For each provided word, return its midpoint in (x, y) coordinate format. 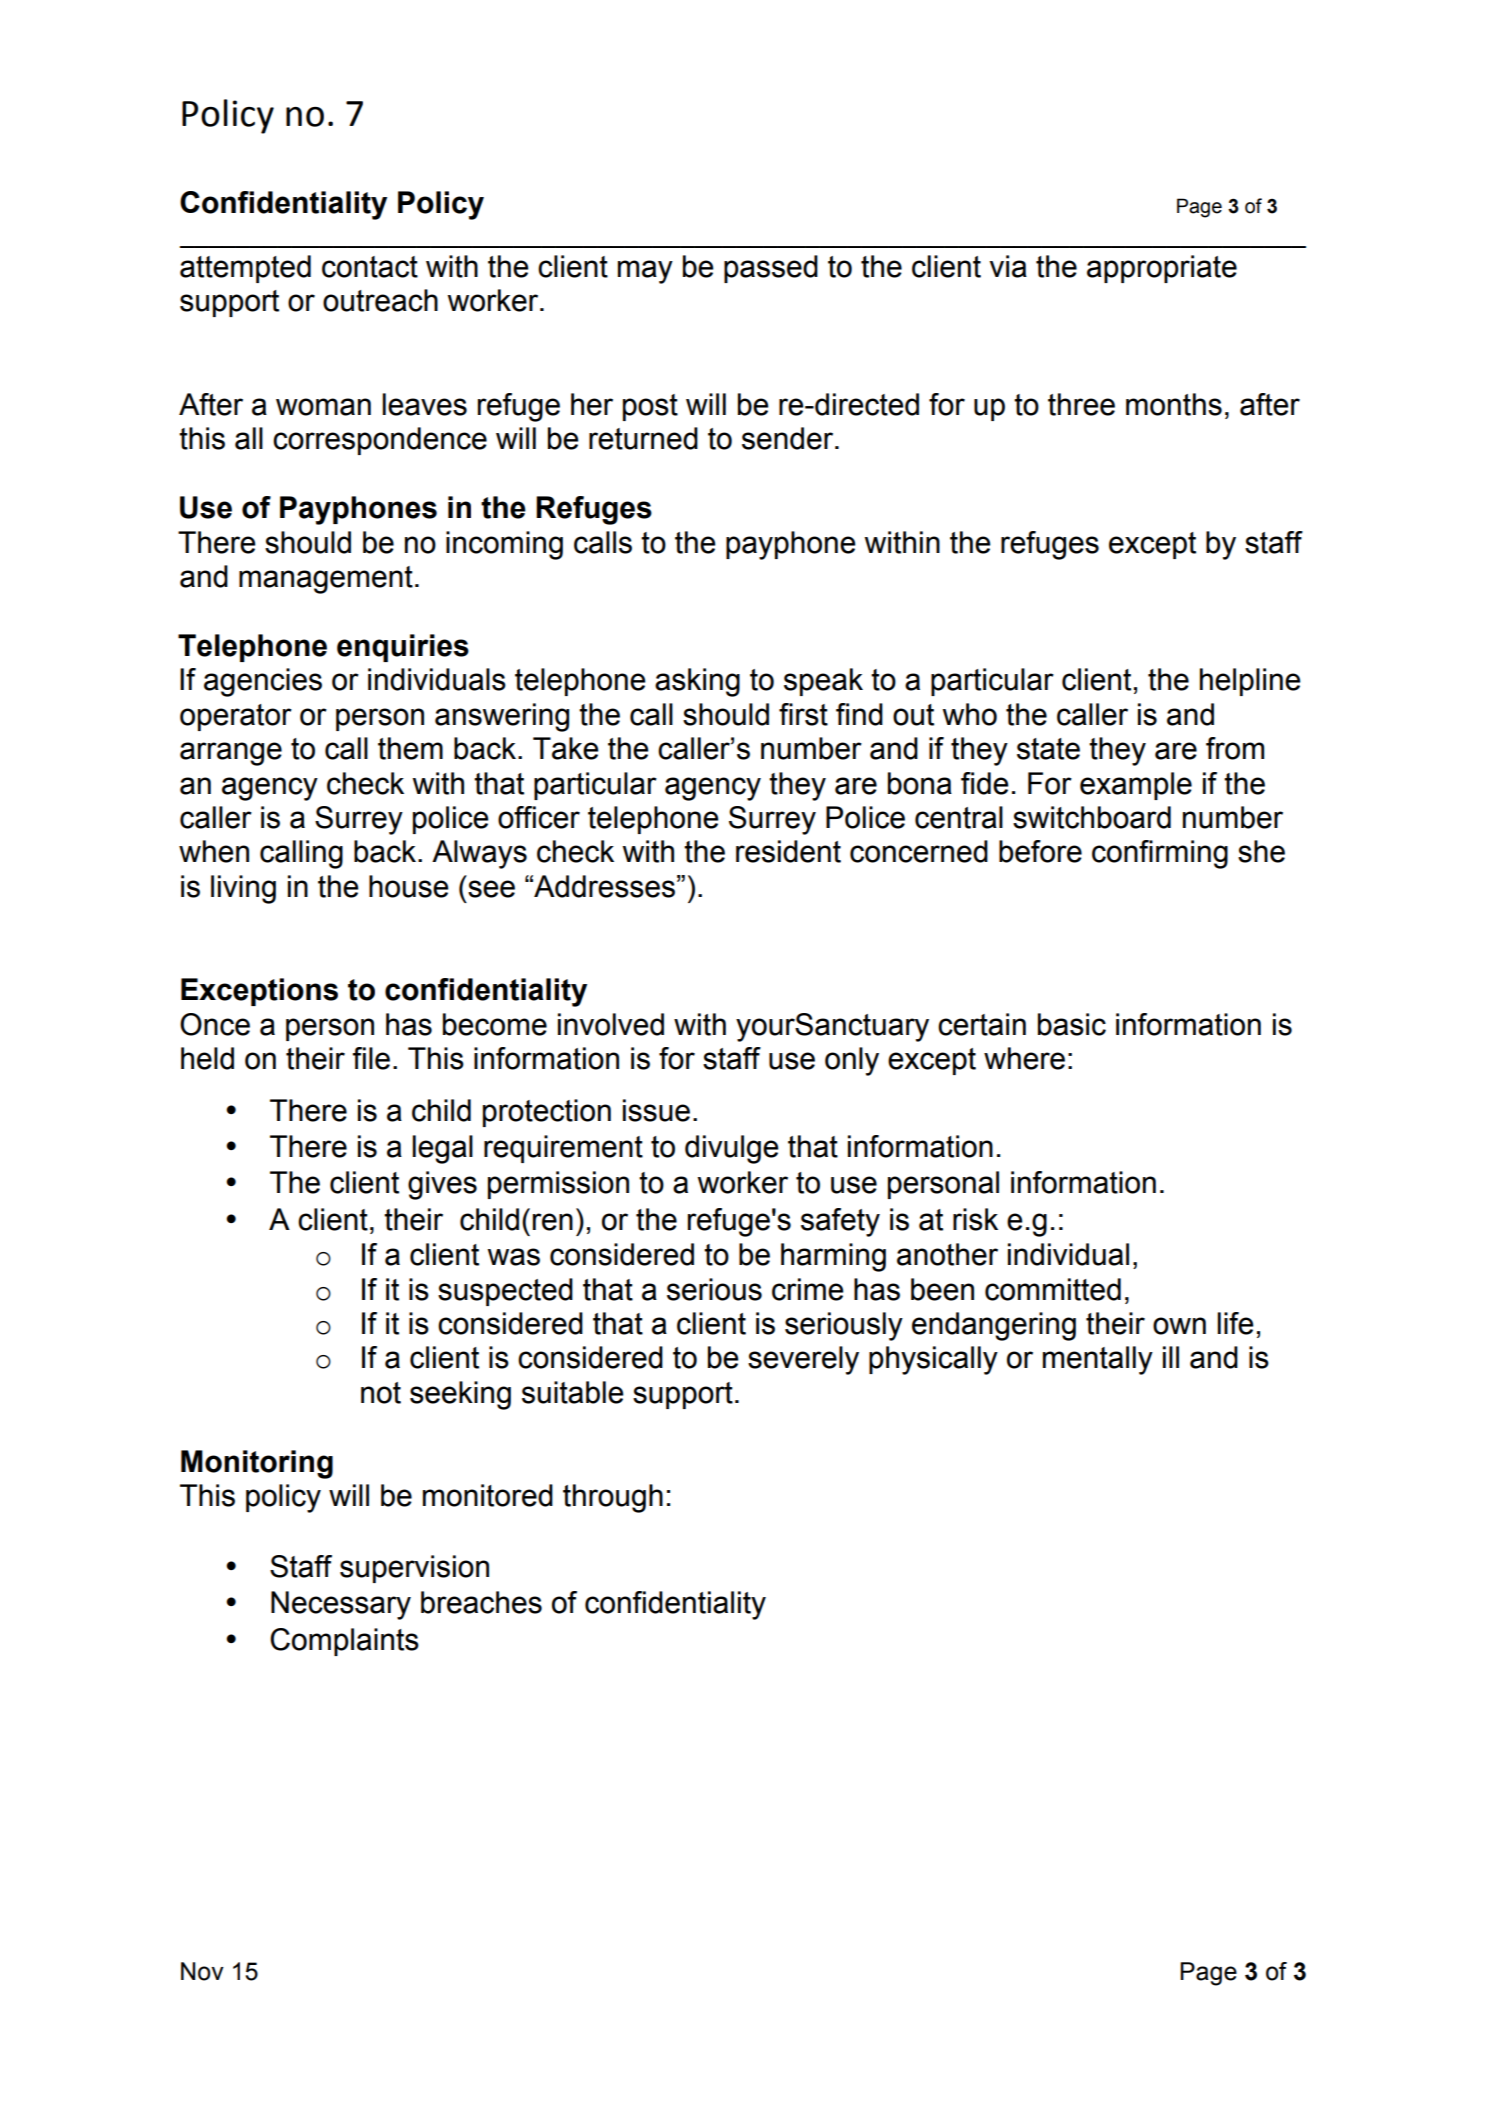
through (613, 1498)
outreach (380, 300)
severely (803, 1360)
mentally (1098, 1360)
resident (788, 851)
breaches (481, 1602)
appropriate (1162, 269)
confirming (1160, 854)
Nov (202, 1971)
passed (771, 269)
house (409, 886)
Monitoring (257, 1464)
